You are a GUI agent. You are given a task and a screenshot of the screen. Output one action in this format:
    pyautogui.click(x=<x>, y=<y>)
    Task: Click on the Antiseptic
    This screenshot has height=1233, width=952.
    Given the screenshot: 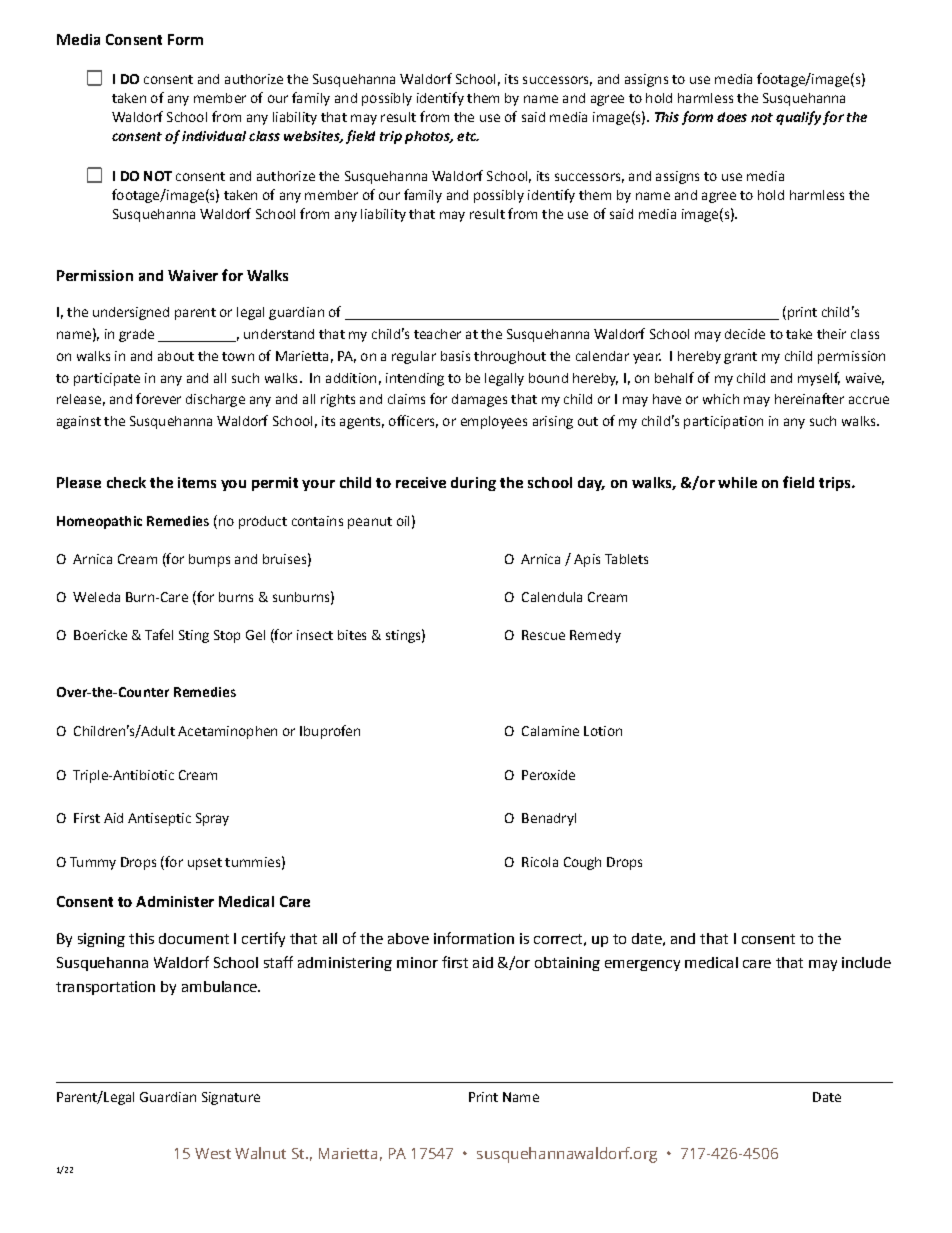 What is the action you would take?
    pyautogui.click(x=159, y=819)
